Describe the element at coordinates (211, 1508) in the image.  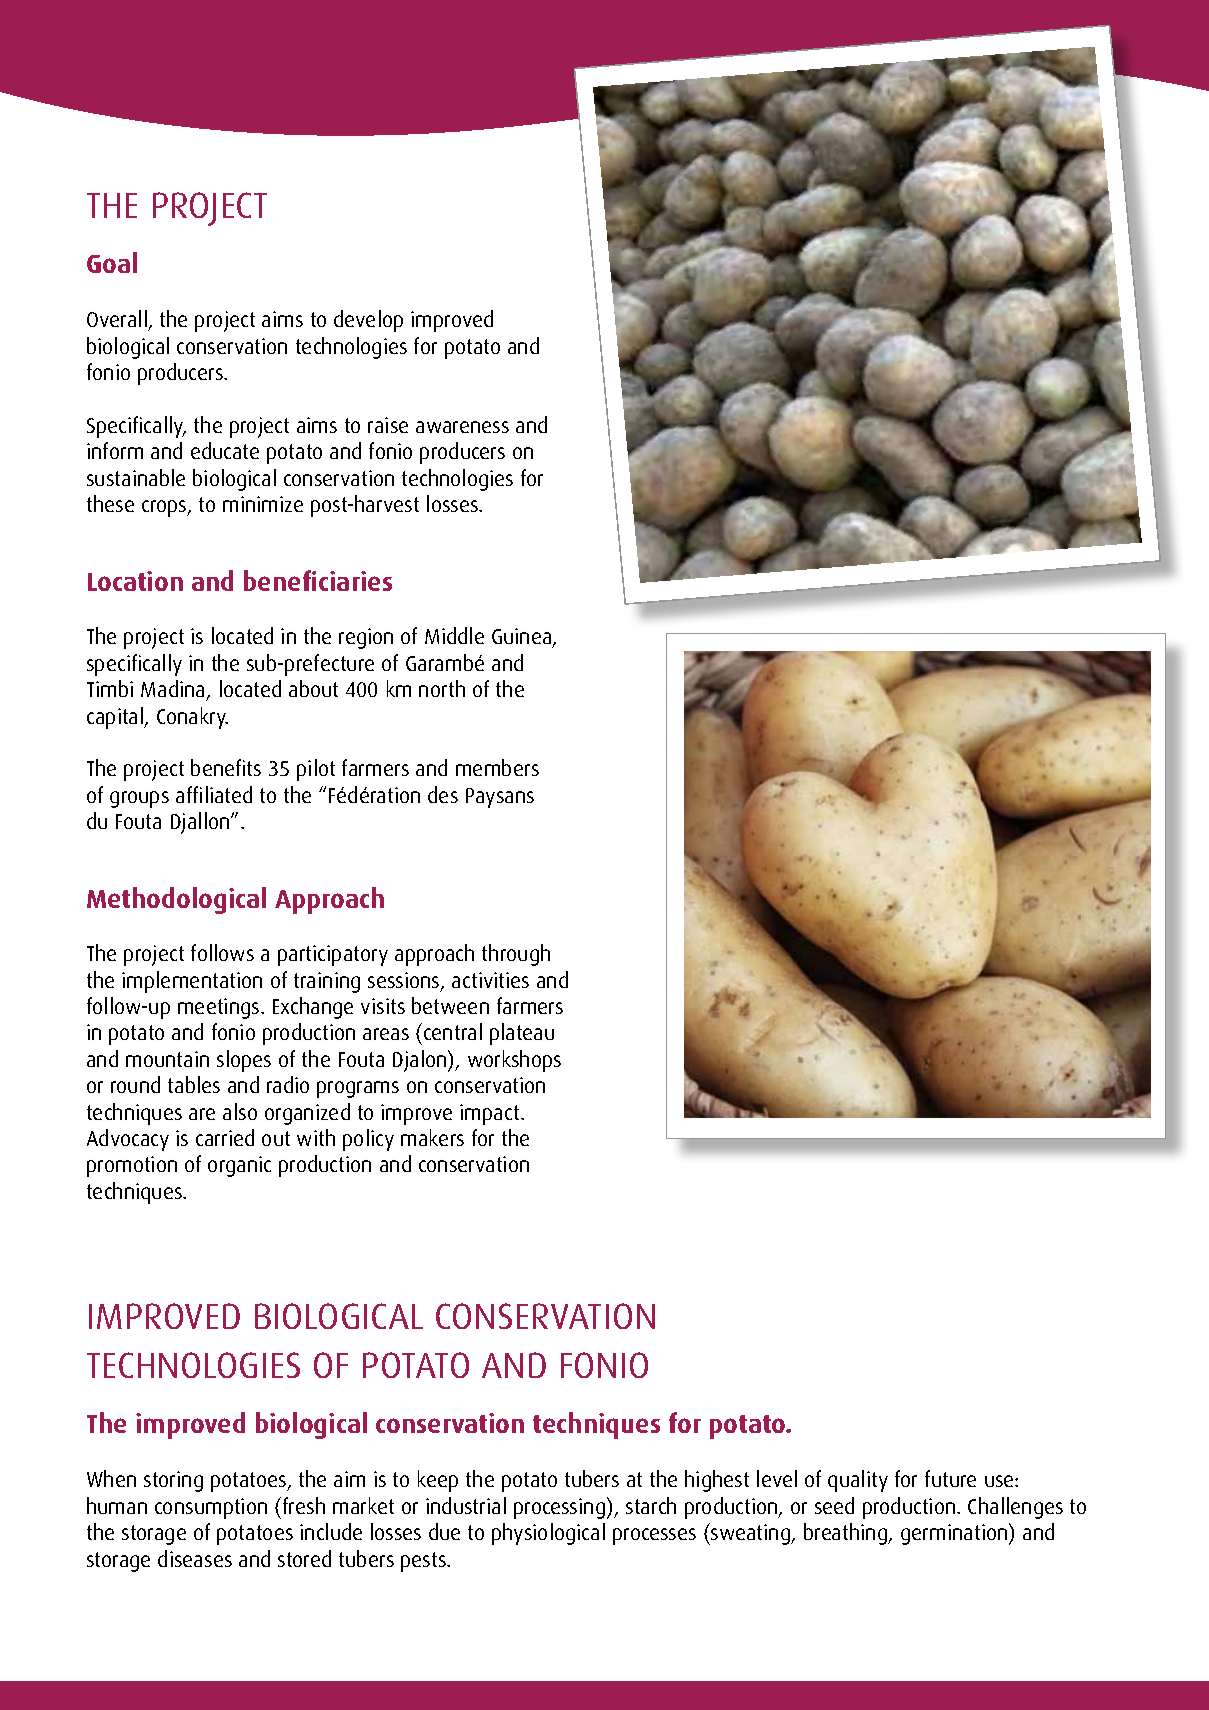
I see `consumption` at that location.
